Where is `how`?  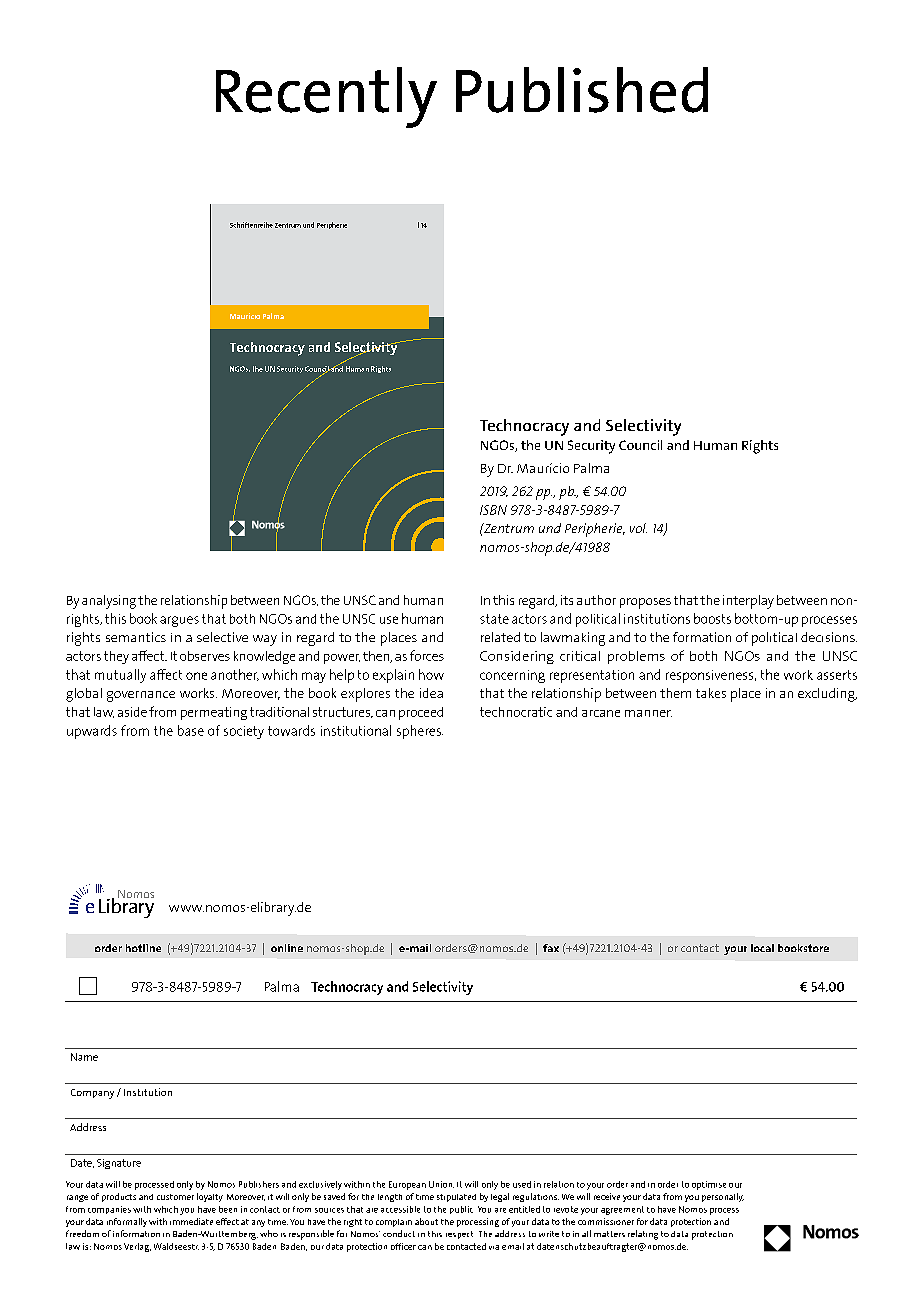
how is located at coordinates (431, 674).
